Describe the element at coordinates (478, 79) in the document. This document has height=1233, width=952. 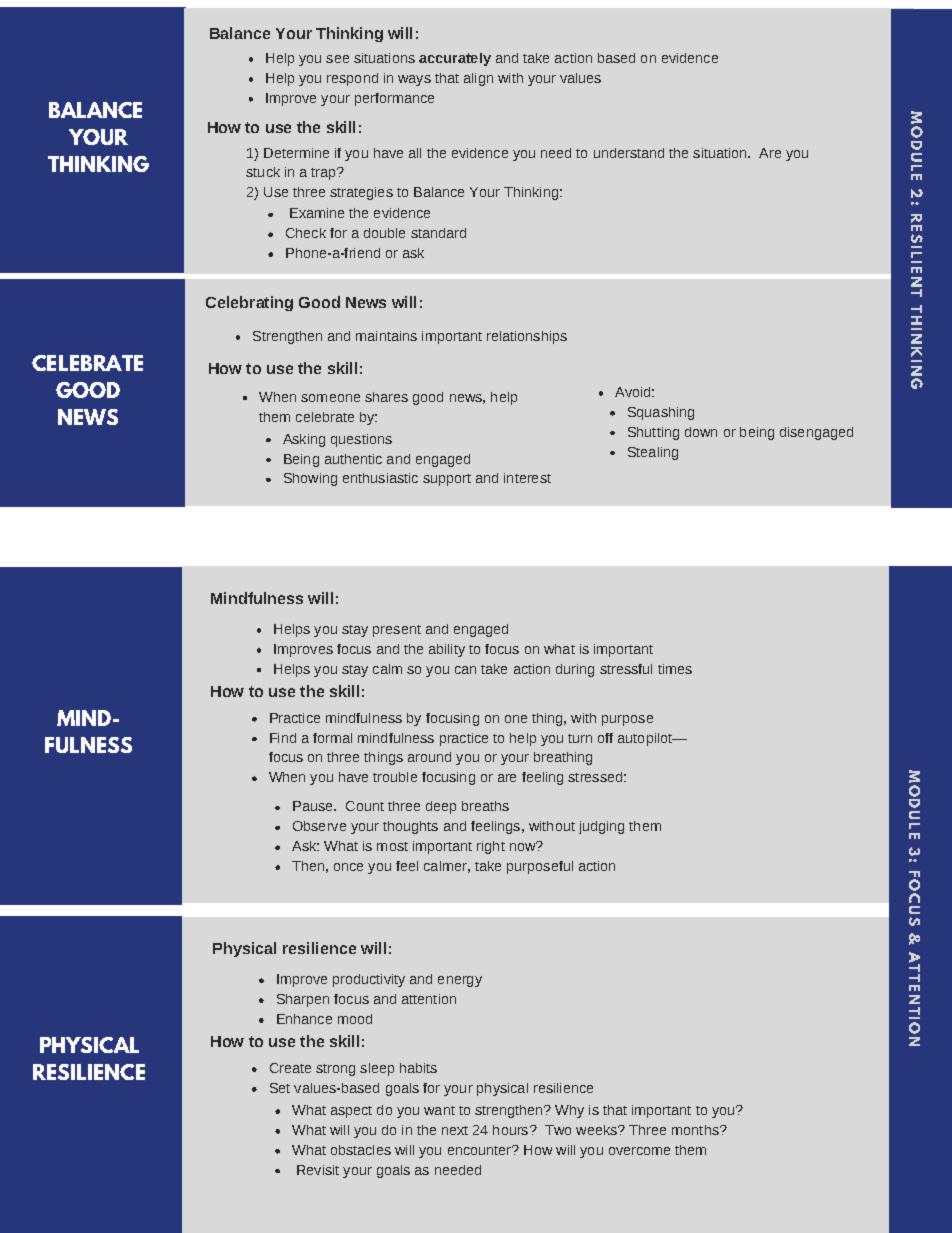
I see `align` at that location.
